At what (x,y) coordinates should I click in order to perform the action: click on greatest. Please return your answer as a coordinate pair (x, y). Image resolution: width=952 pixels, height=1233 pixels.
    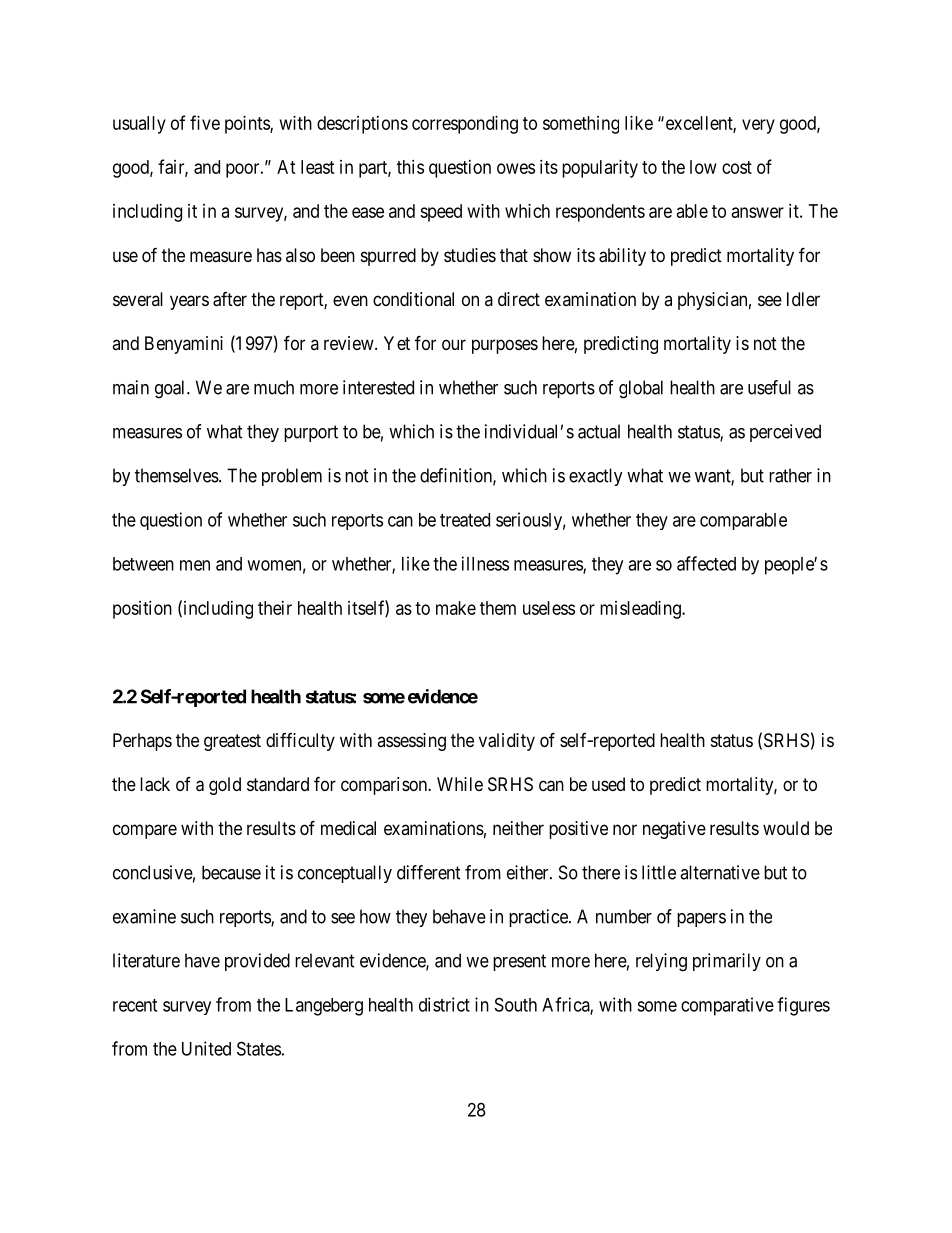
    Looking at the image, I should click on (232, 742).
